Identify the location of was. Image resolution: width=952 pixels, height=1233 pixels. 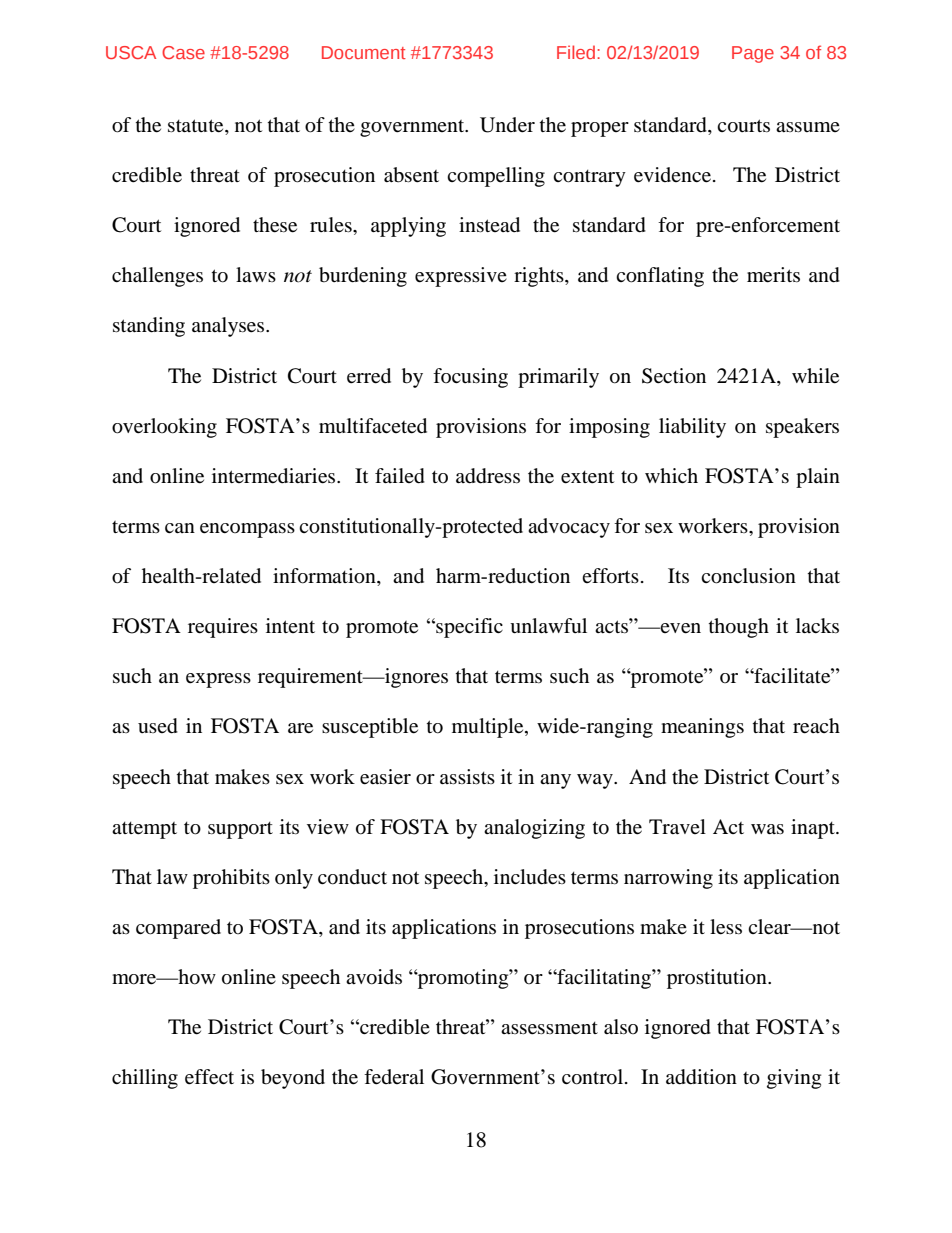
(767, 829).
